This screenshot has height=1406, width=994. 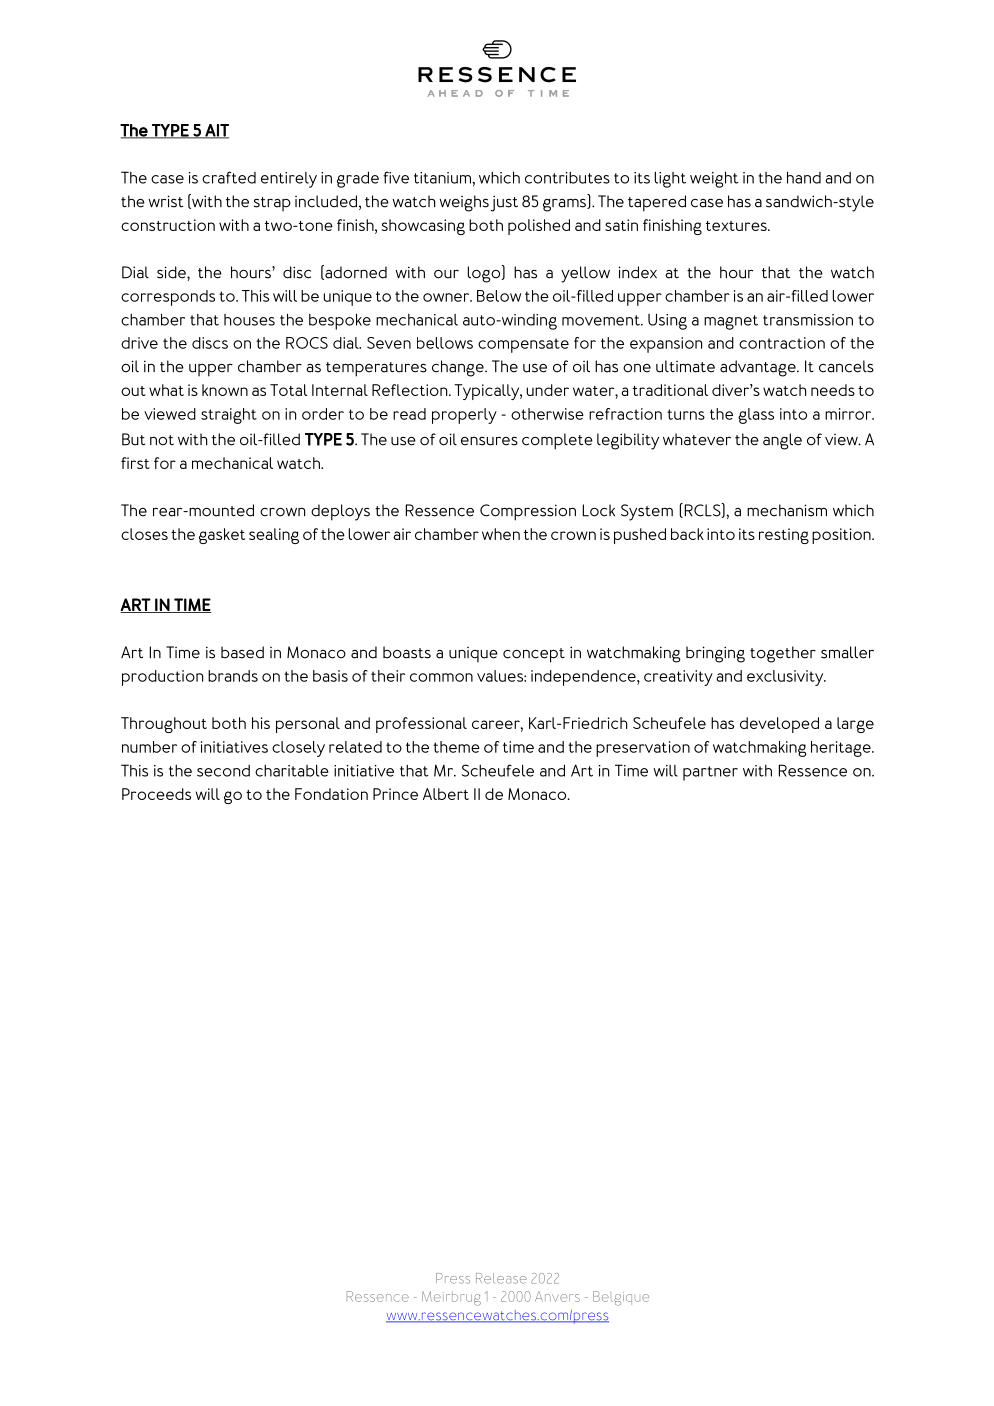 I want to click on just, so click(x=504, y=203).
